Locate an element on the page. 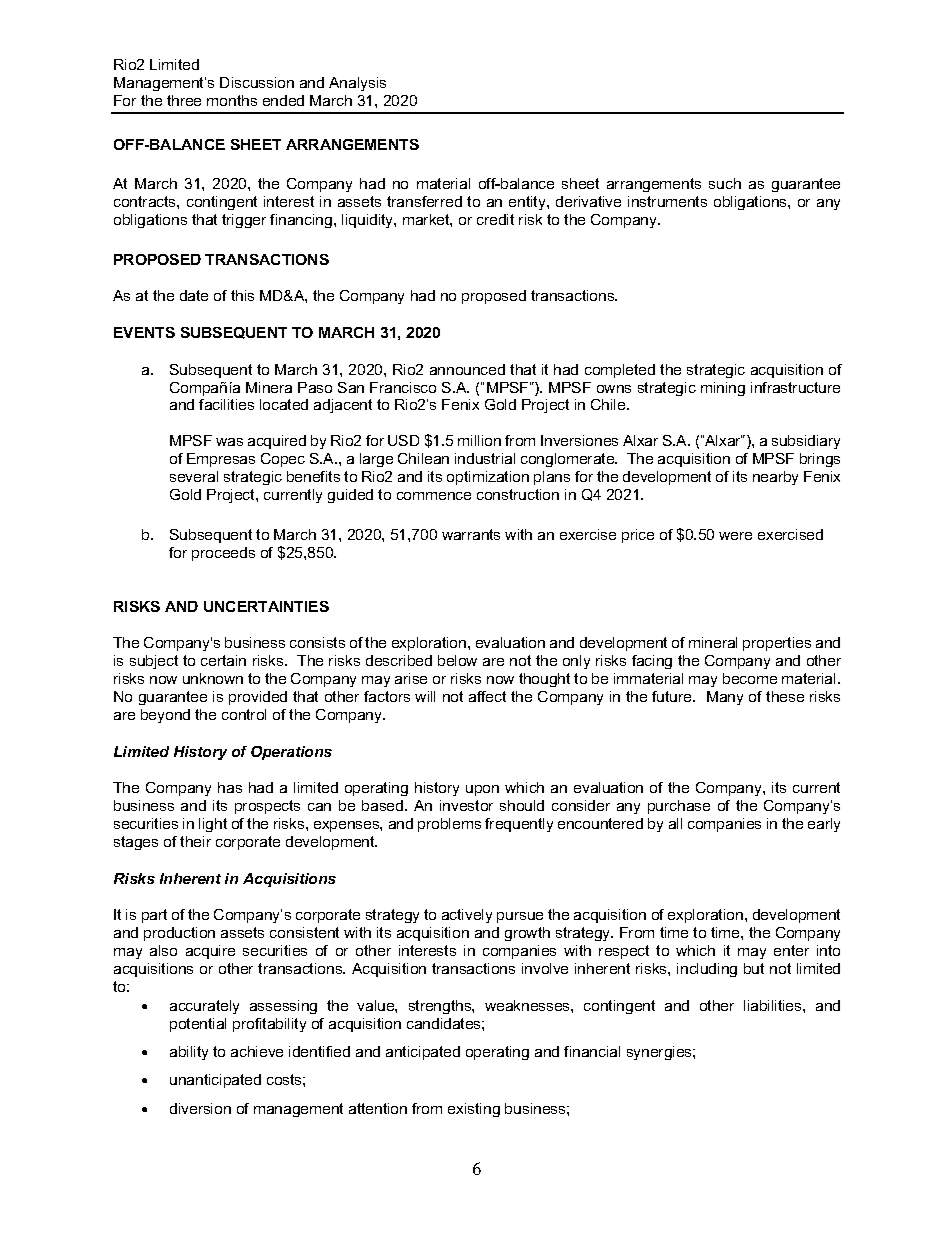 The image size is (952, 1233). million is located at coordinates (479, 440).
